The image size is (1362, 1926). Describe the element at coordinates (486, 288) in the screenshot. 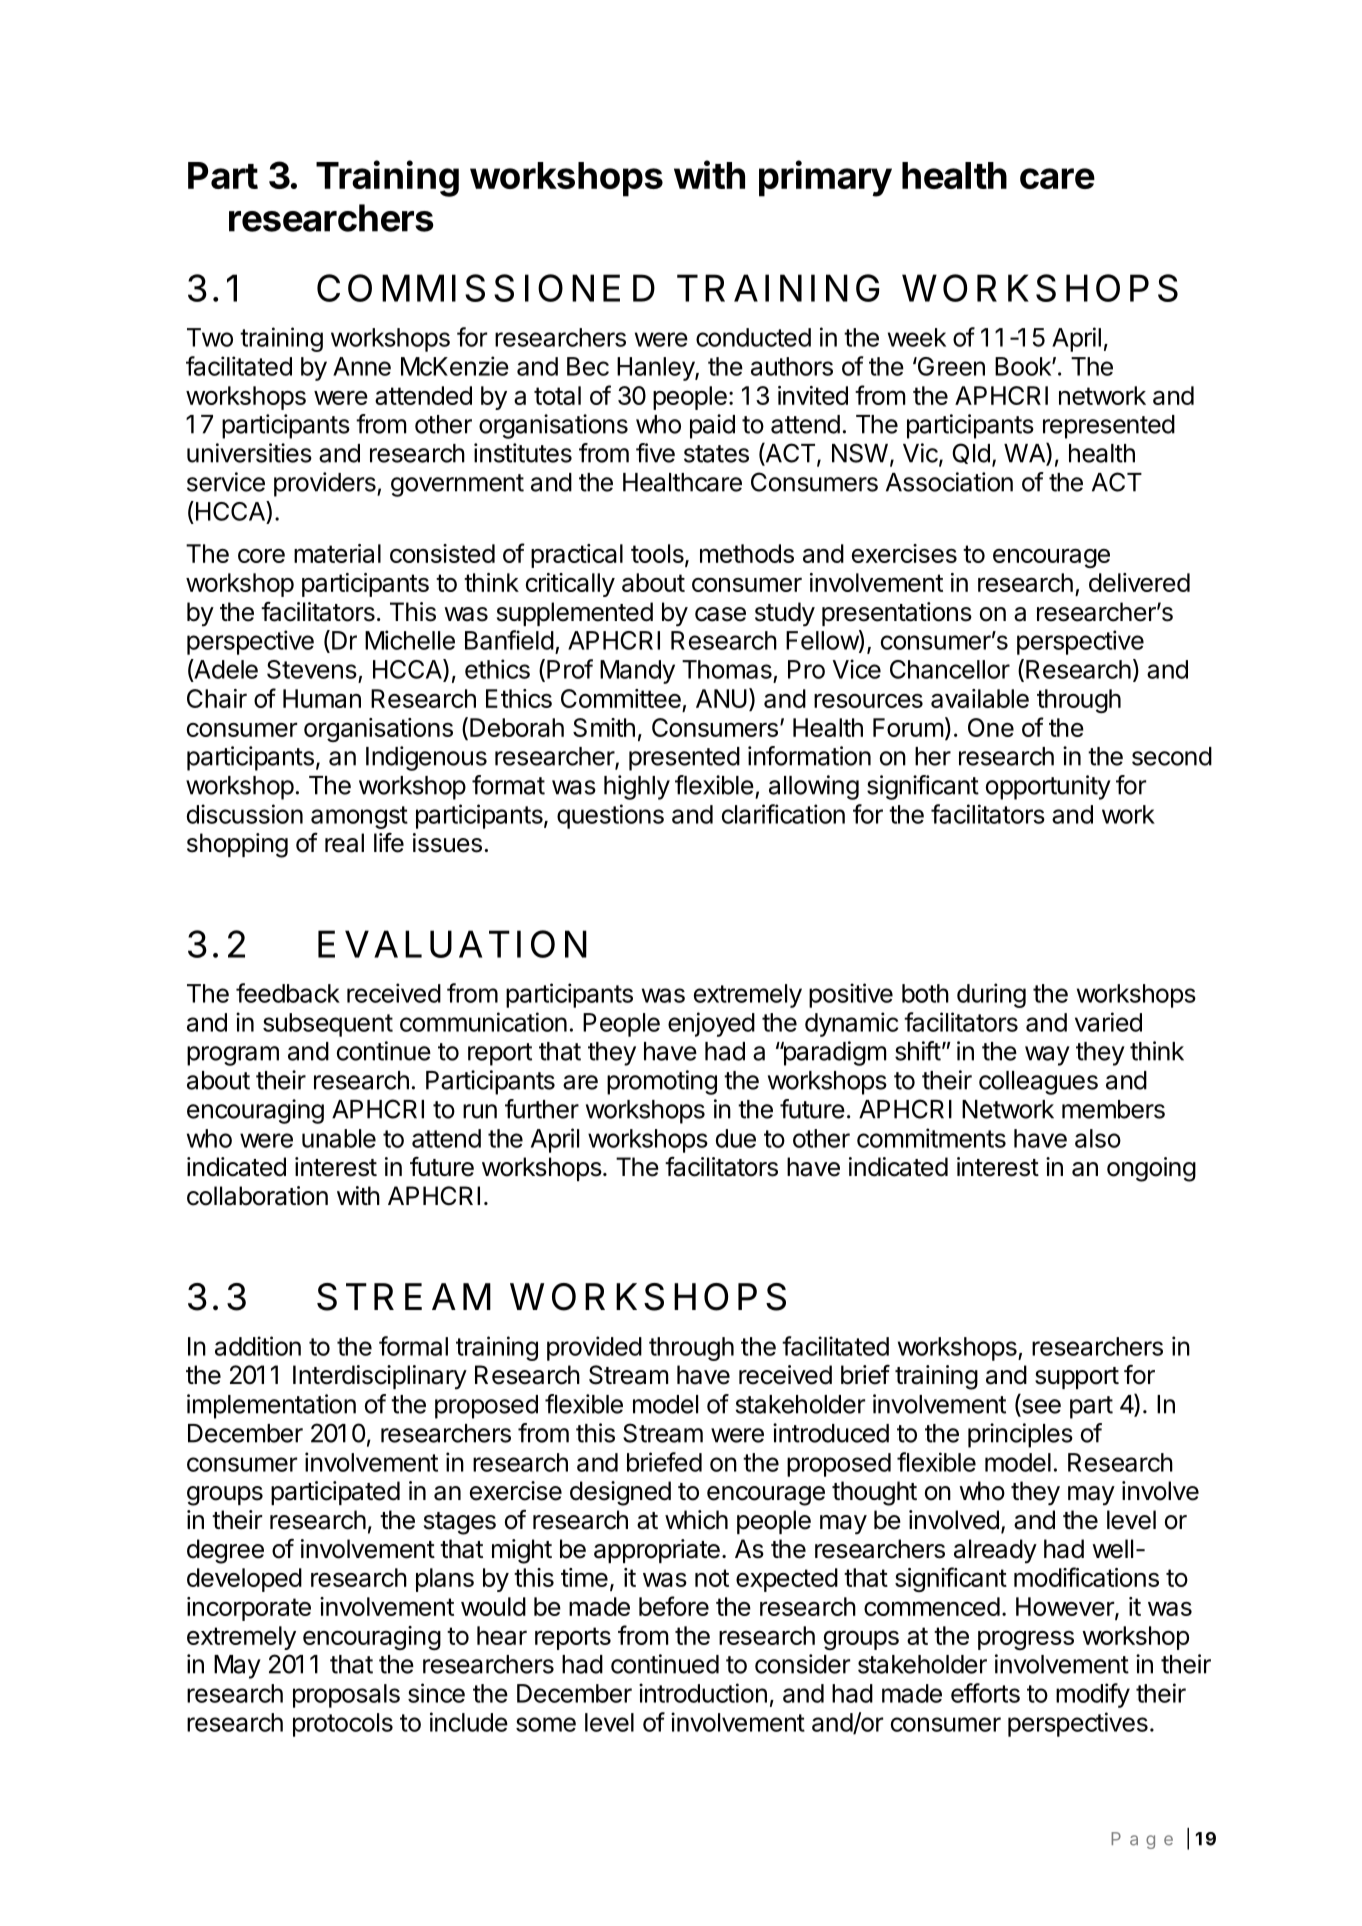

I see `COMMISSIONED` at that location.
